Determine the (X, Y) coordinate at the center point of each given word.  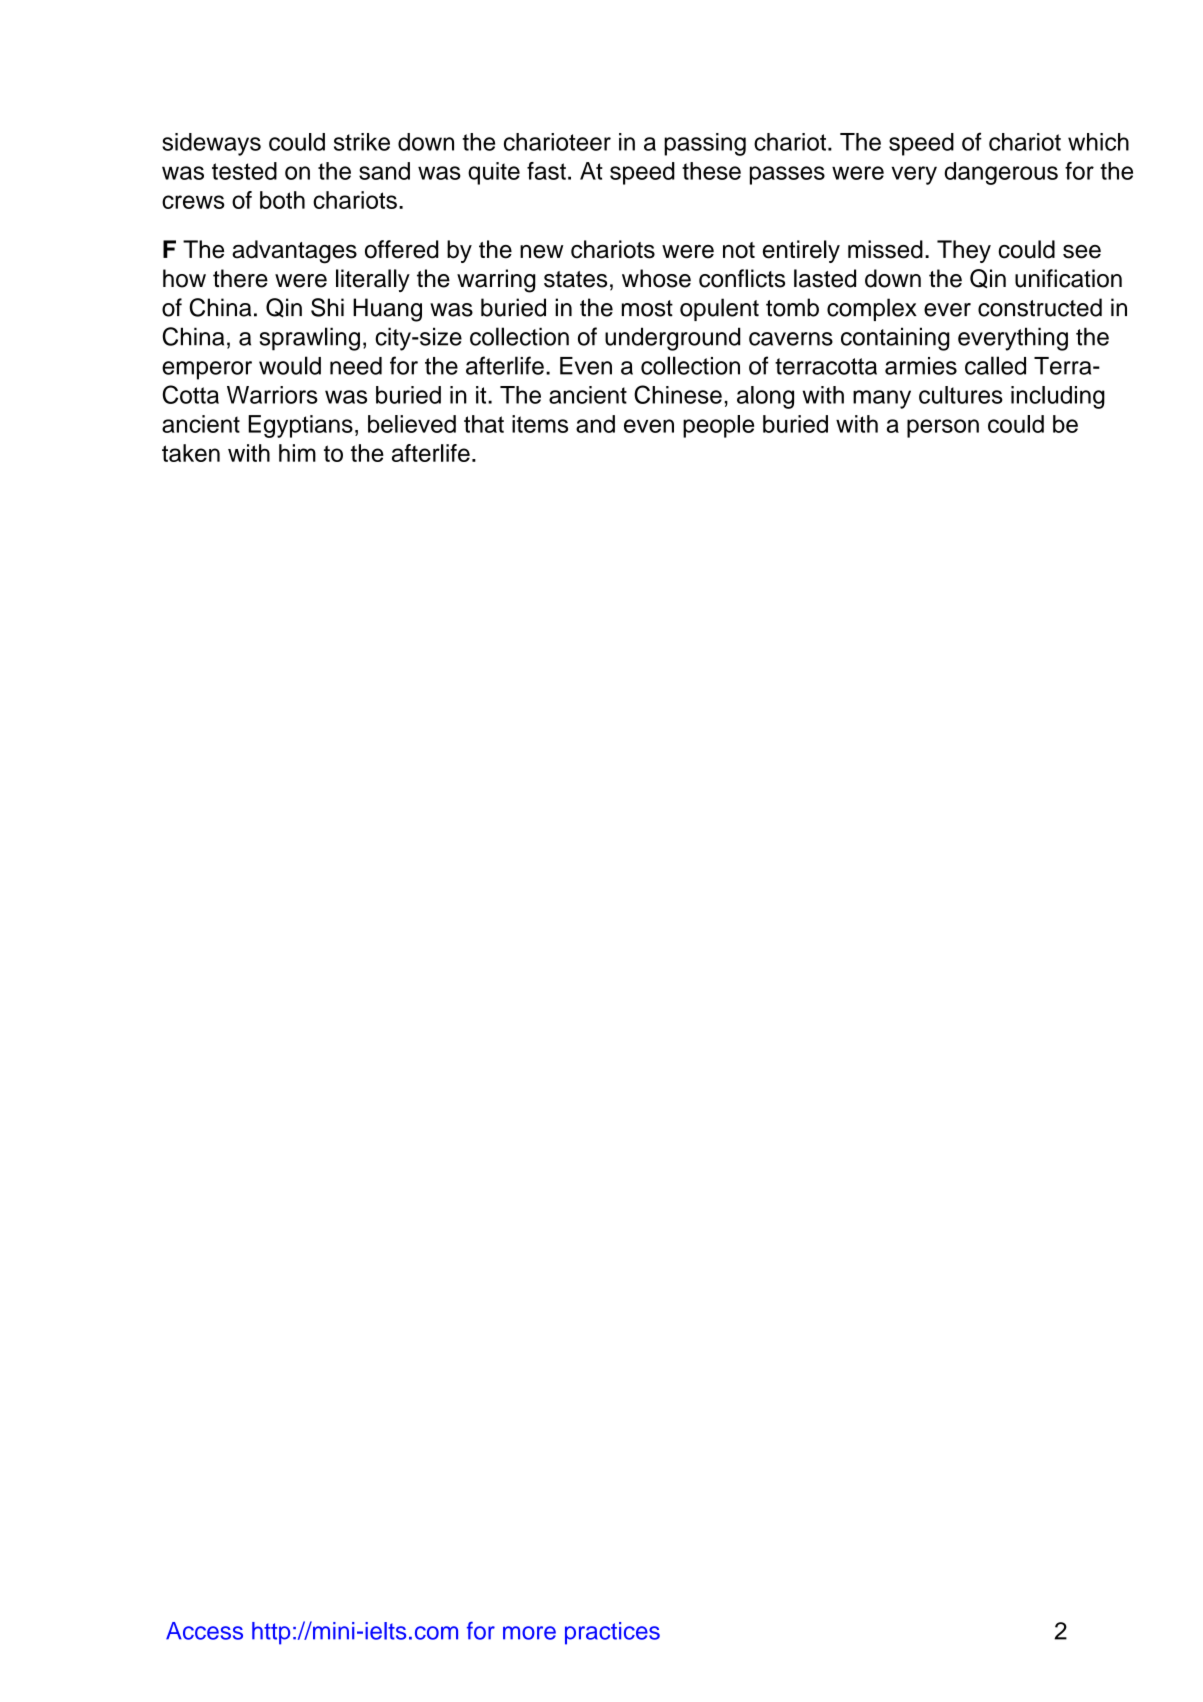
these (711, 171)
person (943, 428)
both (282, 200)
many (882, 399)
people (718, 426)
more (529, 1633)
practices (612, 1633)
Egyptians (300, 426)
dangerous (1001, 173)
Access (204, 1631)
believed (412, 424)
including (1058, 397)
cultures (961, 395)
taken (191, 453)
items (540, 424)
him (297, 453)
